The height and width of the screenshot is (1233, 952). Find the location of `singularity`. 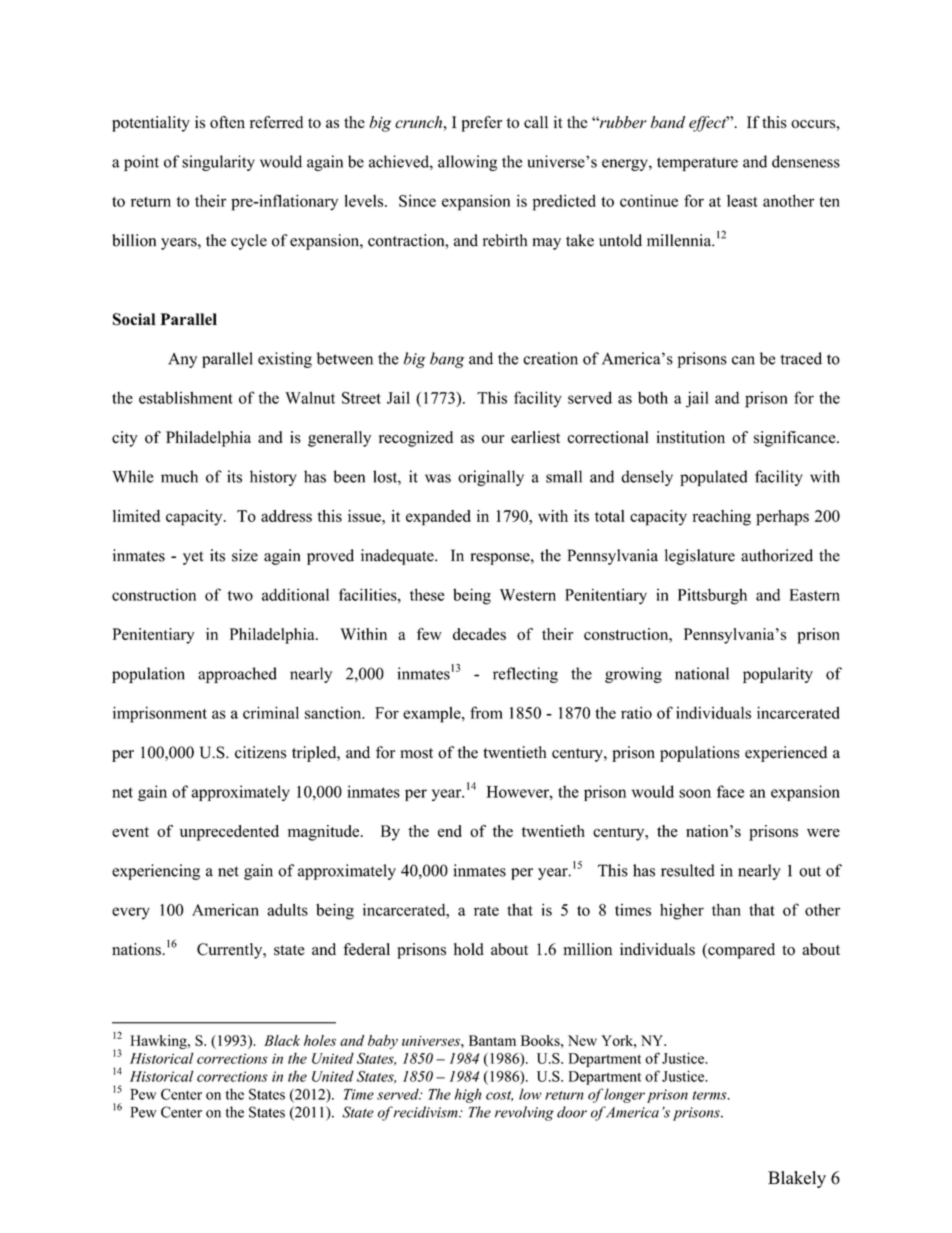

singularity is located at coordinates (218, 163).
